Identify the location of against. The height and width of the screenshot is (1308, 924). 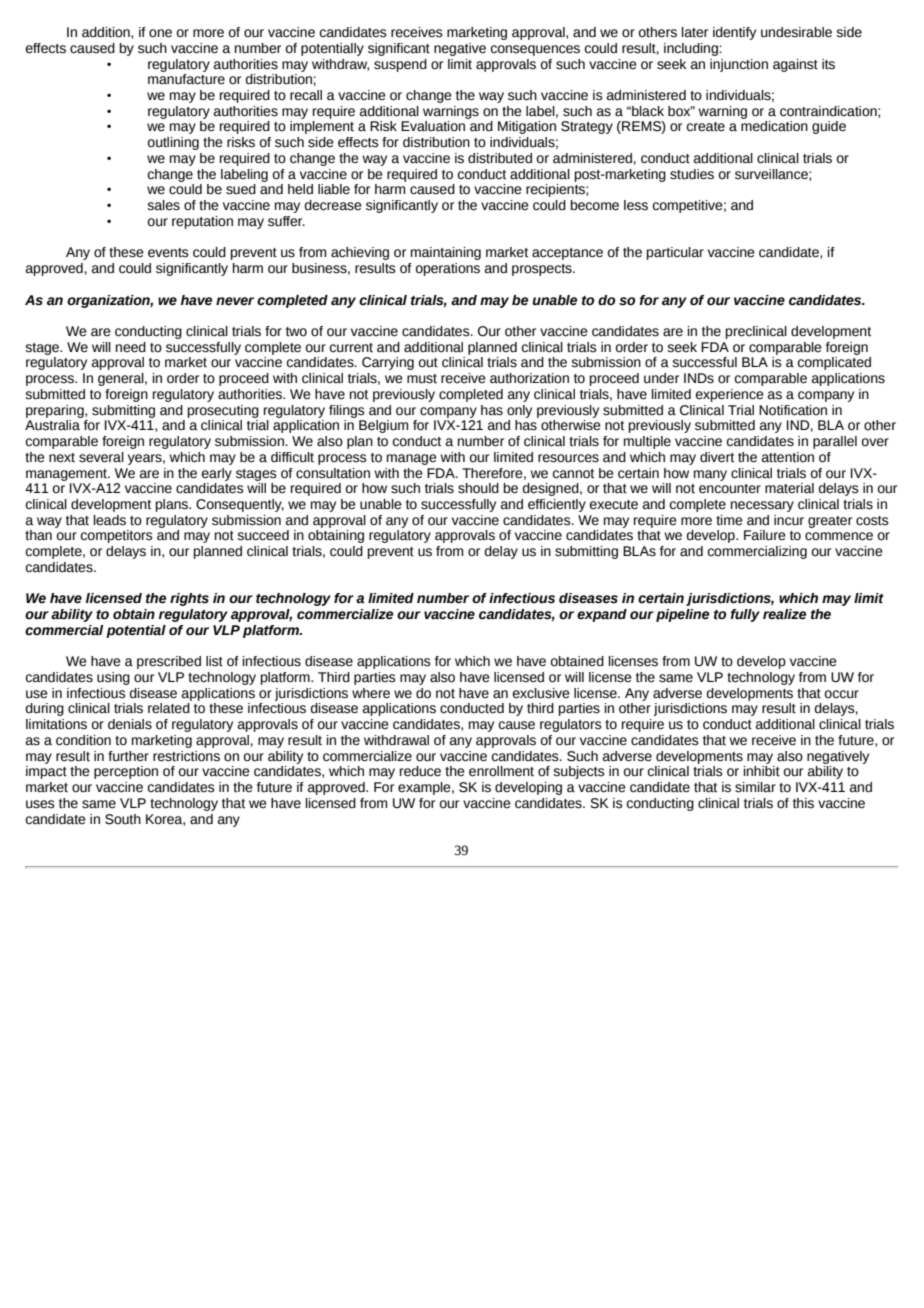
(795, 65).
